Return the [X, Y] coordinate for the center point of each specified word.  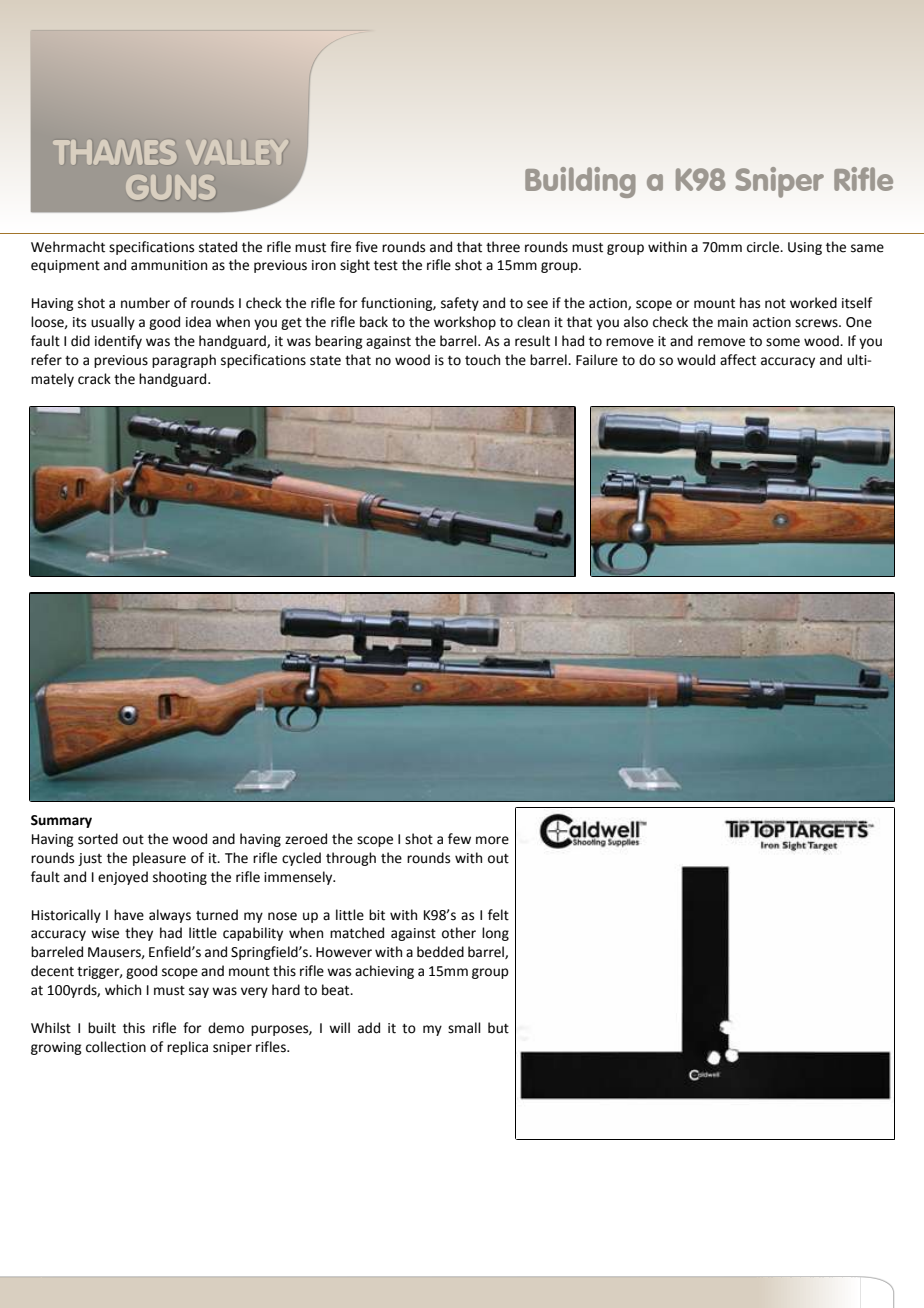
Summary [61, 821]
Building [580, 182]
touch [482, 360]
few [459, 839]
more [492, 840]
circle [764, 247]
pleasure [159, 859]
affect [738, 360]
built [102, 1028]
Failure [597, 360]
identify [118, 342]
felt [498, 915]
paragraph [184, 361]
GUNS [170, 187]
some [783, 342]
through [351, 859]
